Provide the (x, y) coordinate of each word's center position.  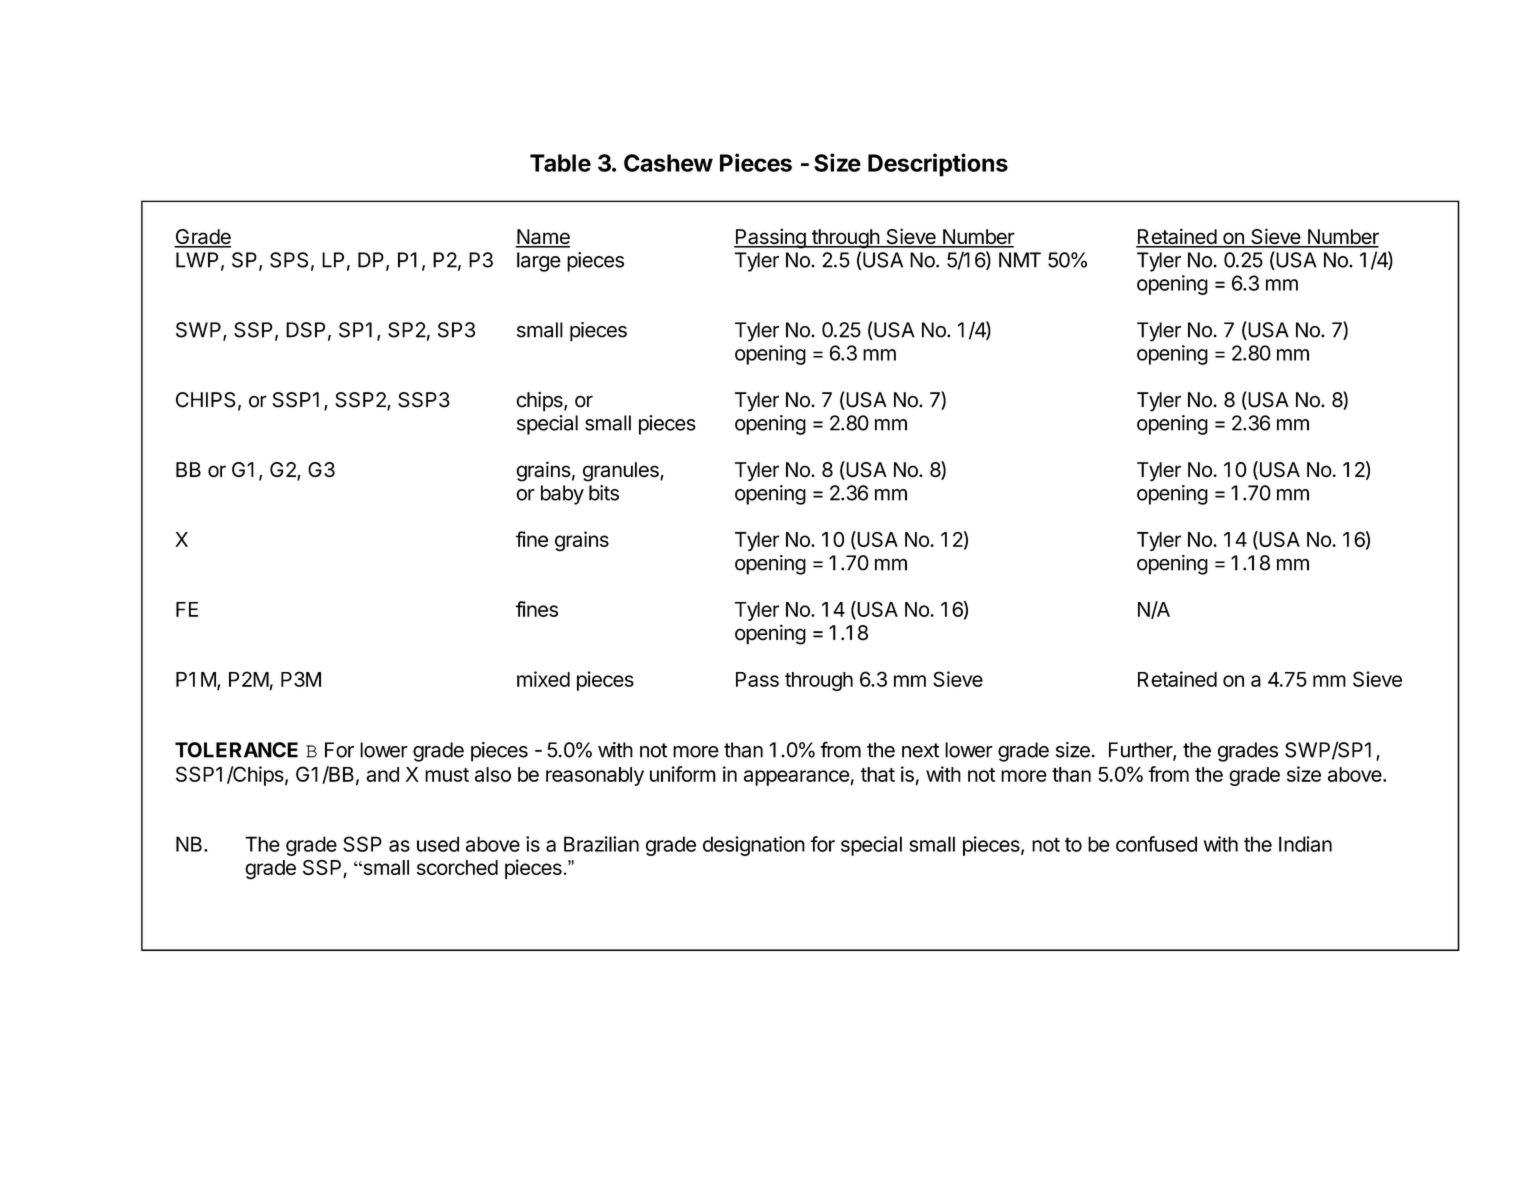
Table (560, 163)
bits (604, 493)
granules (622, 472)
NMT (1020, 260)
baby (562, 495)
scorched (457, 867)
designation (754, 846)
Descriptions (938, 165)
